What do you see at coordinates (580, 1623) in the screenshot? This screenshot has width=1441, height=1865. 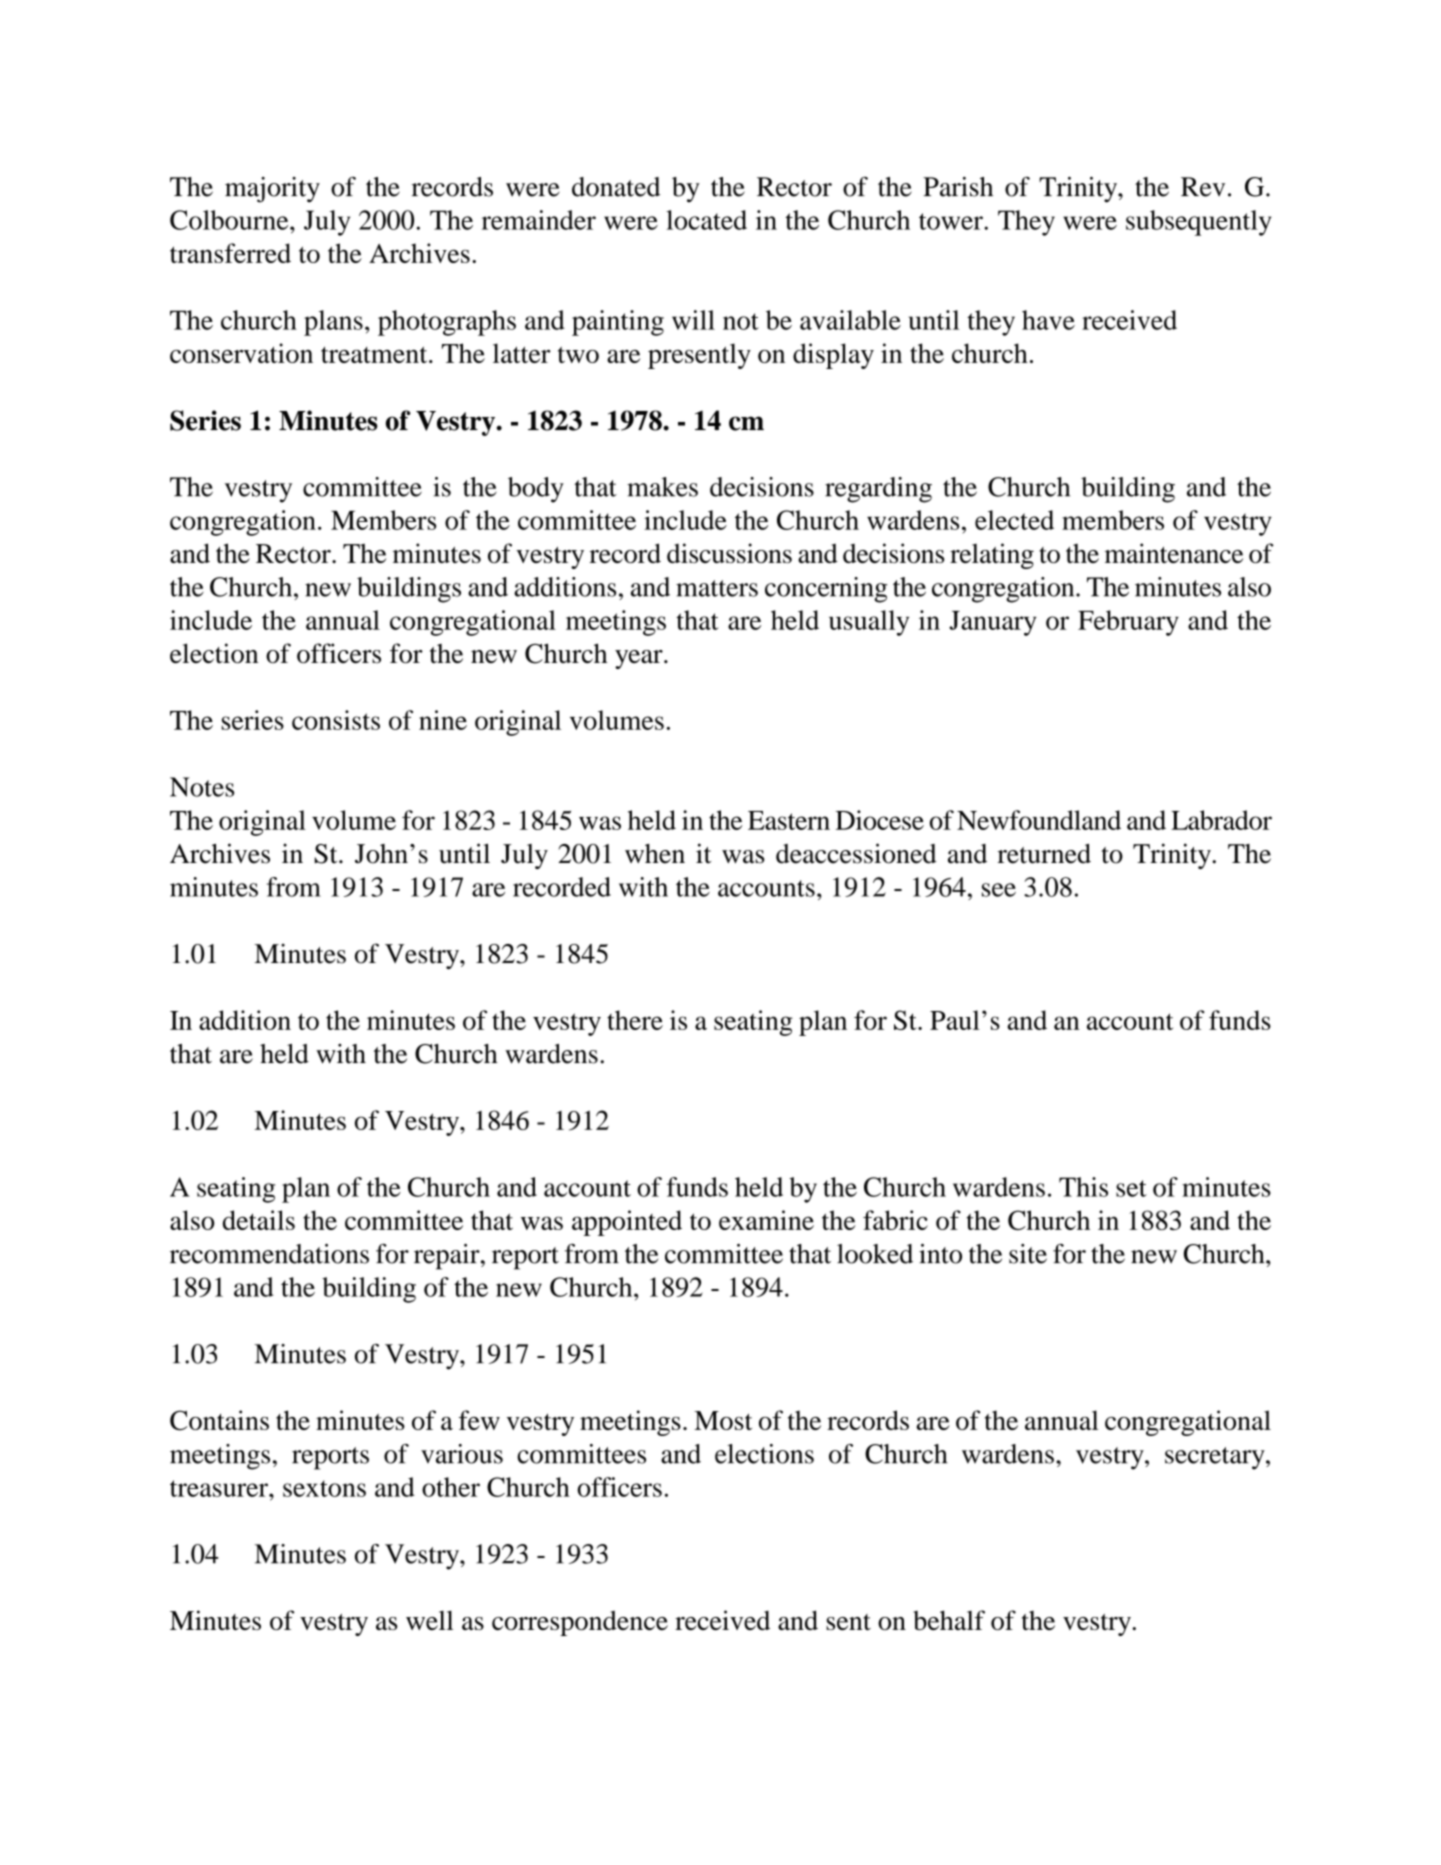 I see `correspondence` at bounding box center [580, 1623].
